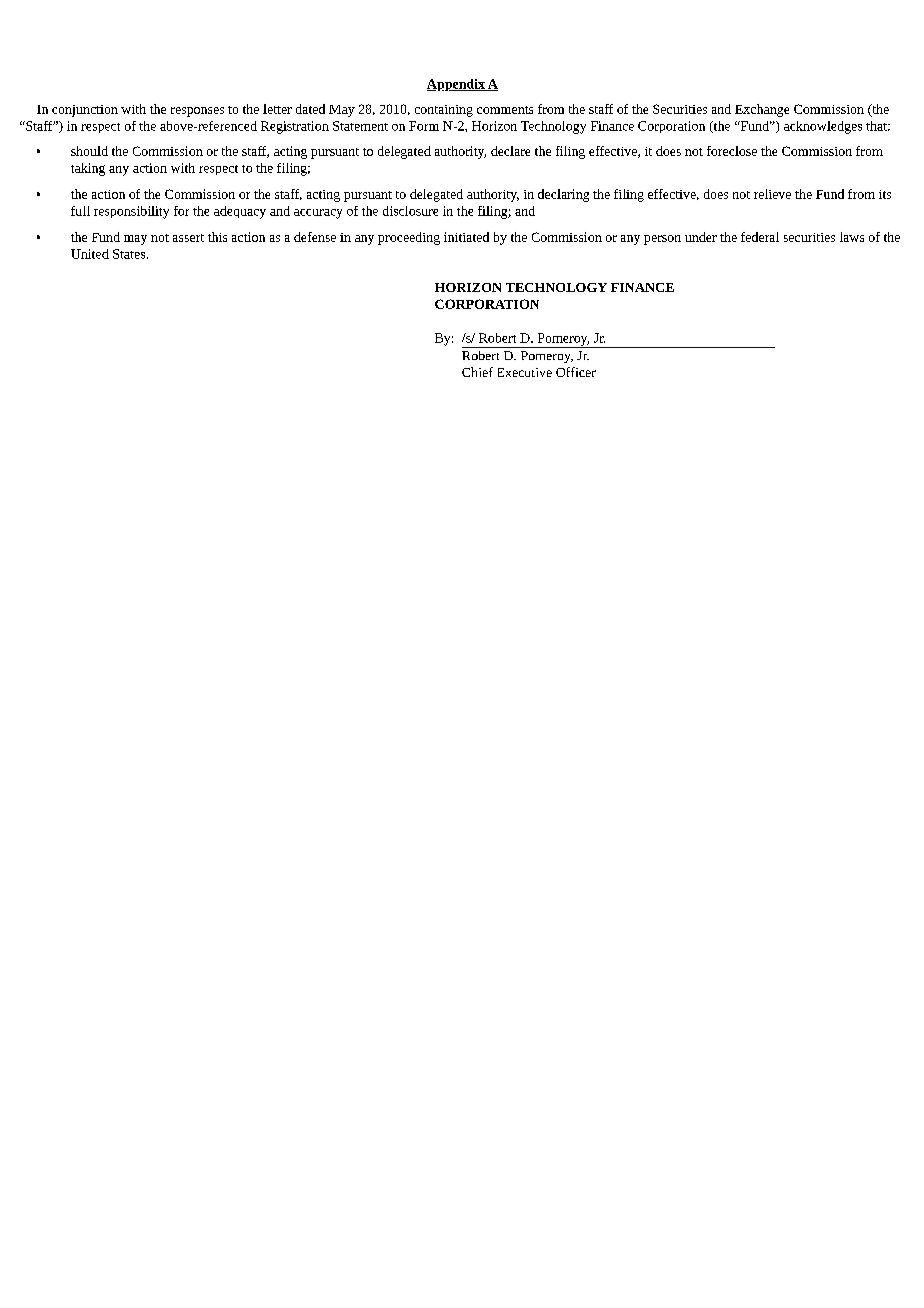  I want to click on Executive, so click(525, 372).
